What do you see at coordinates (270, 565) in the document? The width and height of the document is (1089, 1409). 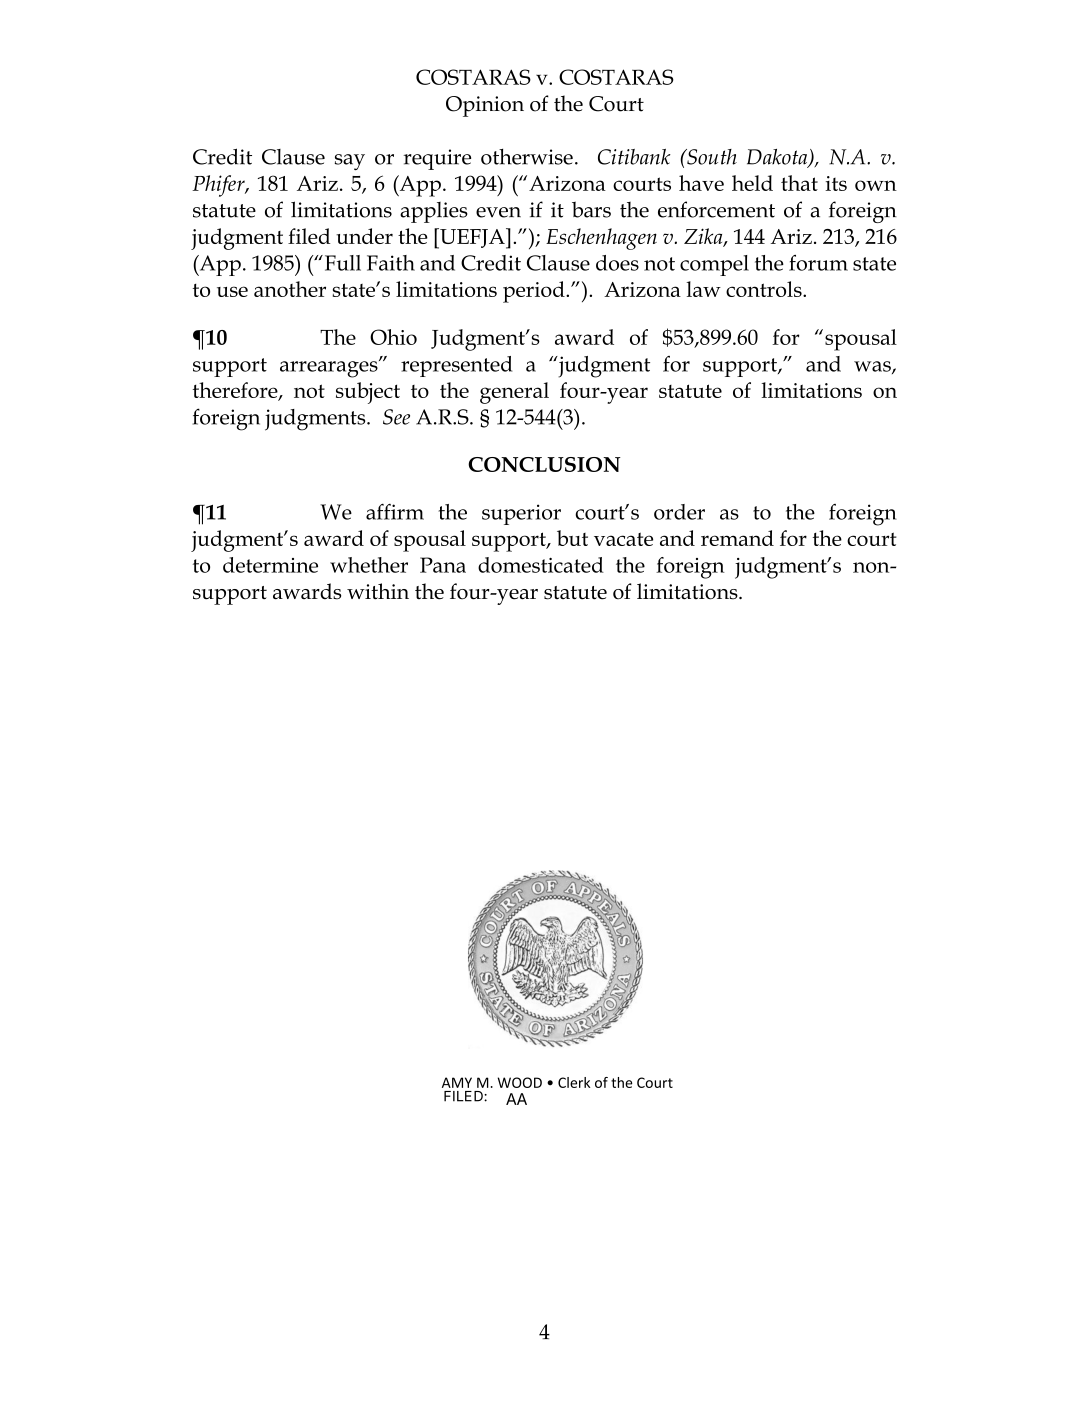 I see `determine` at bounding box center [270, 565].
